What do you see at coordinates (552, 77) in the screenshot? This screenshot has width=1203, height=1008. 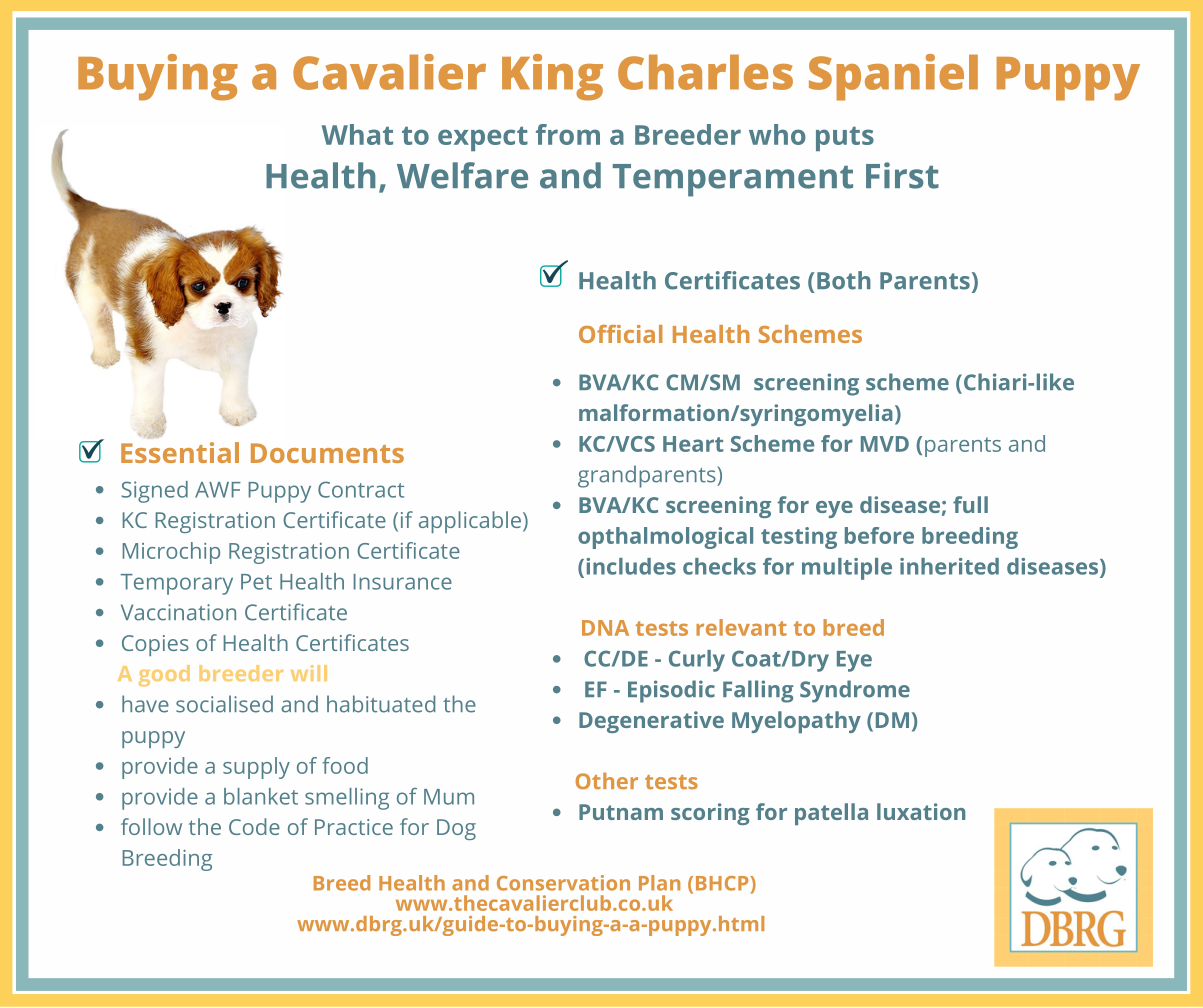 I see `King` at bounding box center [552, 77].
